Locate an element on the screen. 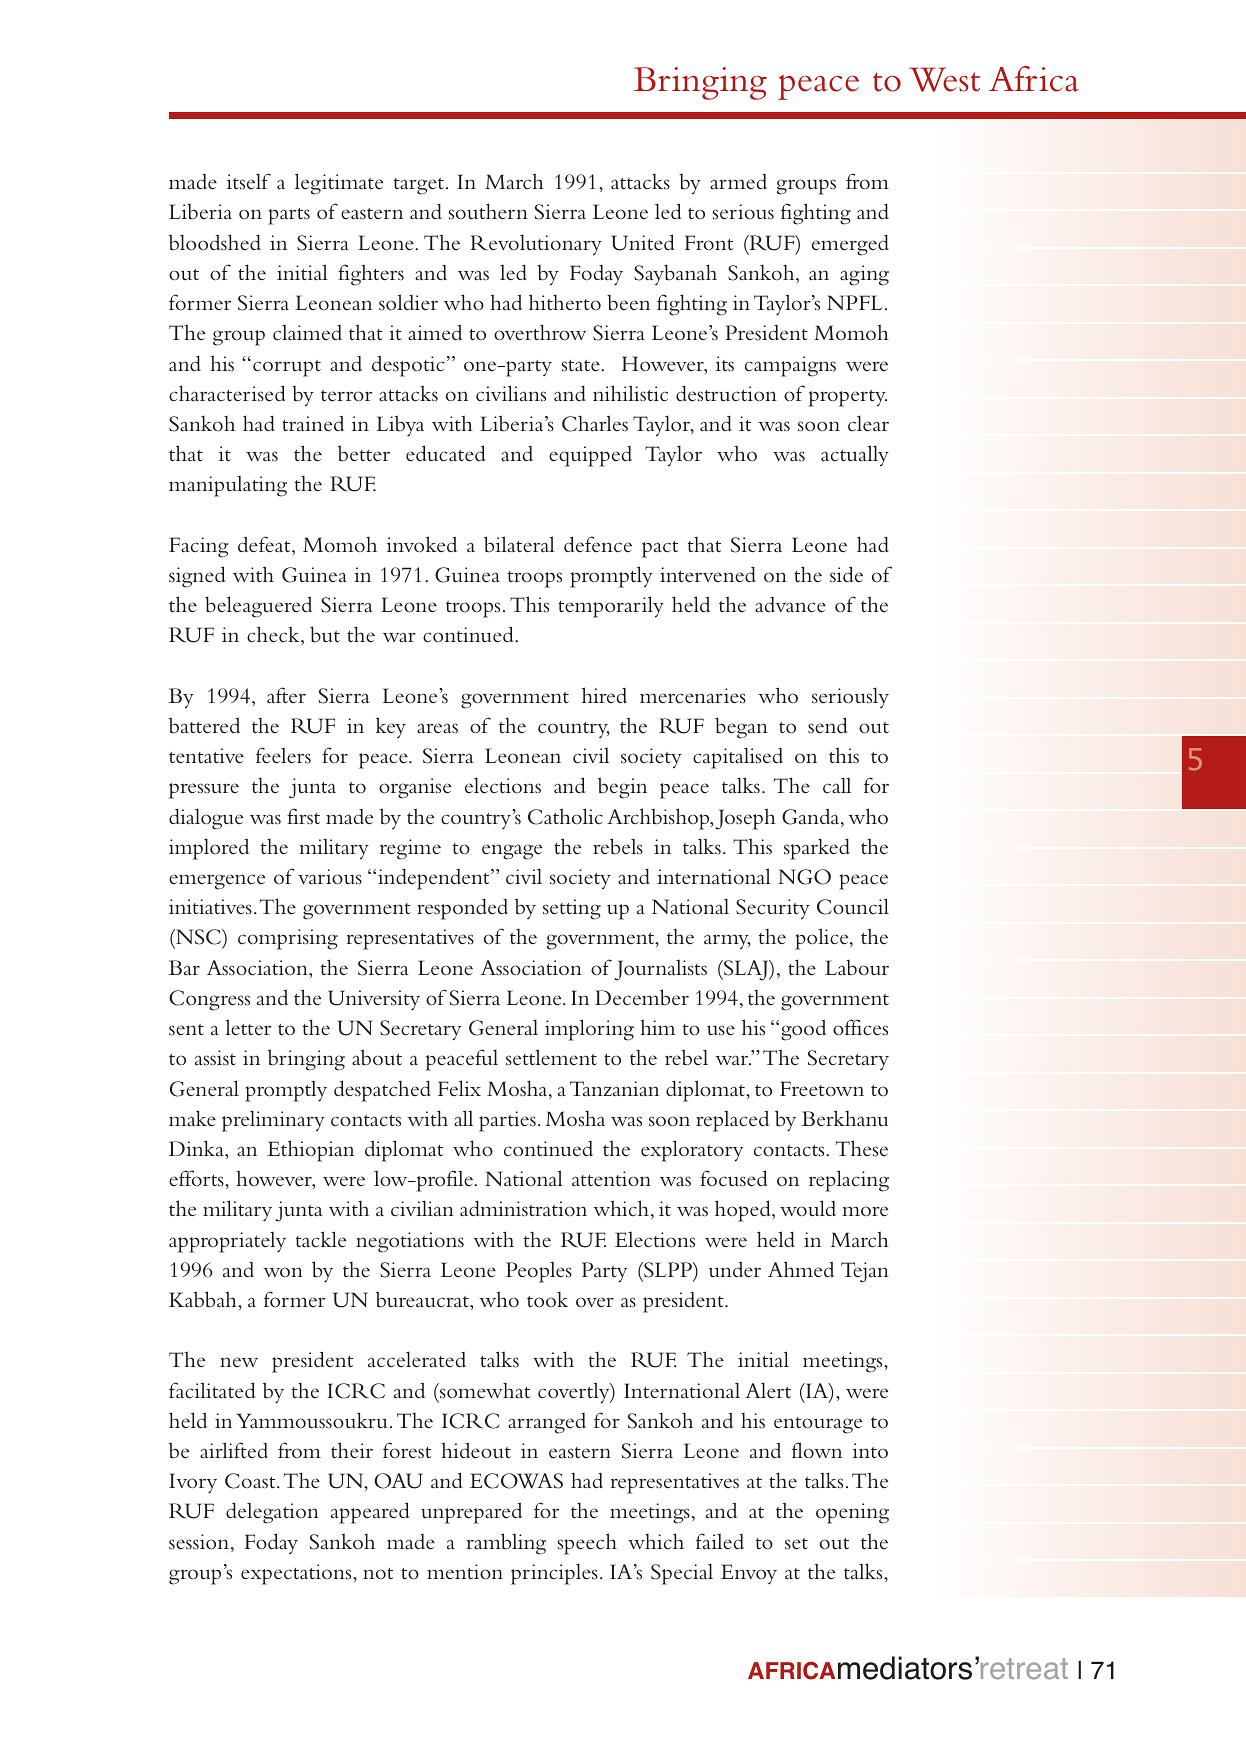 Image resolution: width=1246 pixels, height=1749 pixels. opening is located at coordinates (852, 1513).
